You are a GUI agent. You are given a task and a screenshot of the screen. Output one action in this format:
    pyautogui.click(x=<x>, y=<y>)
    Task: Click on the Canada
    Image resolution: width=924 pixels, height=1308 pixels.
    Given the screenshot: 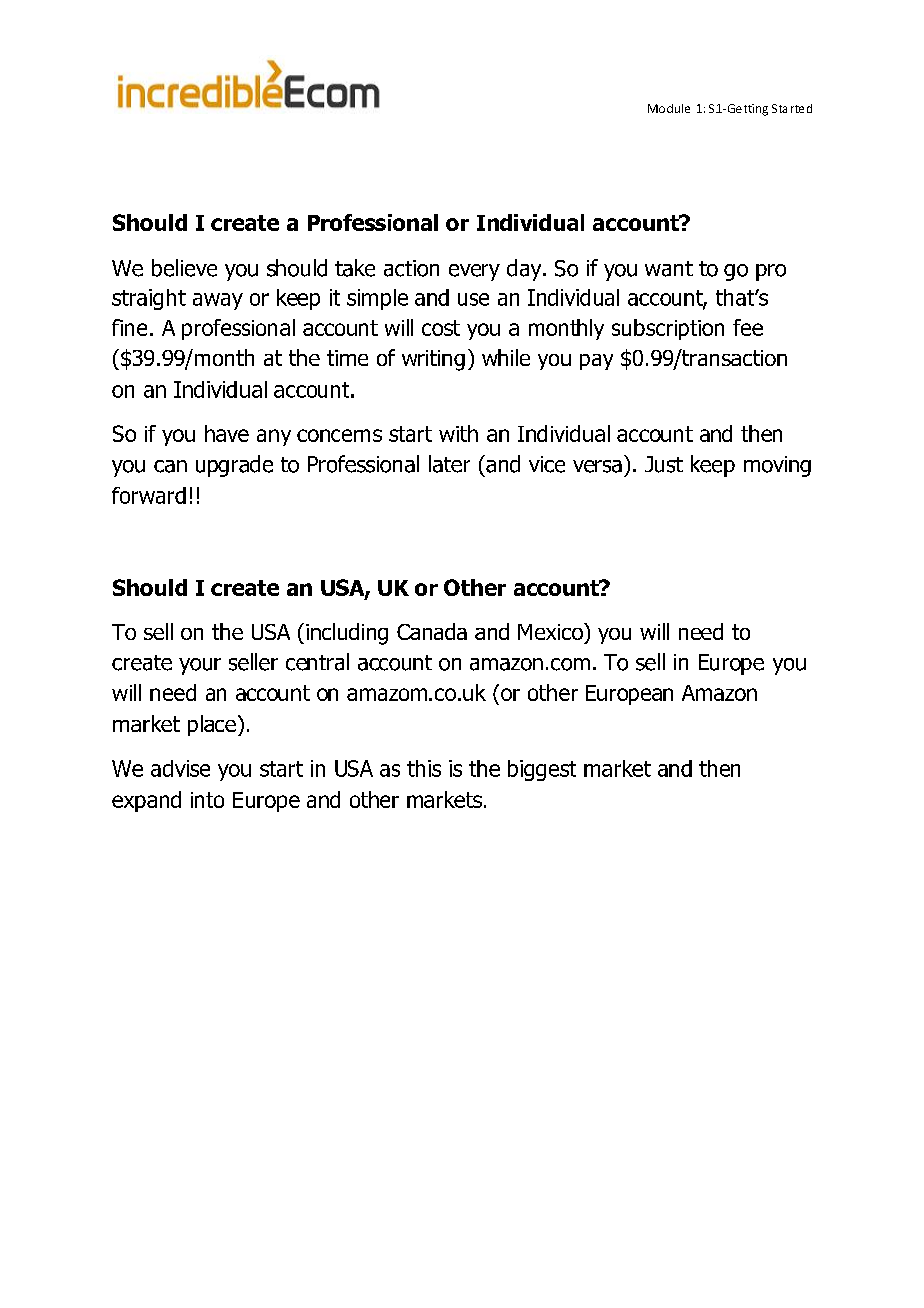 What is the action you would take?
    pyautogui.click(x=432, y=631)
